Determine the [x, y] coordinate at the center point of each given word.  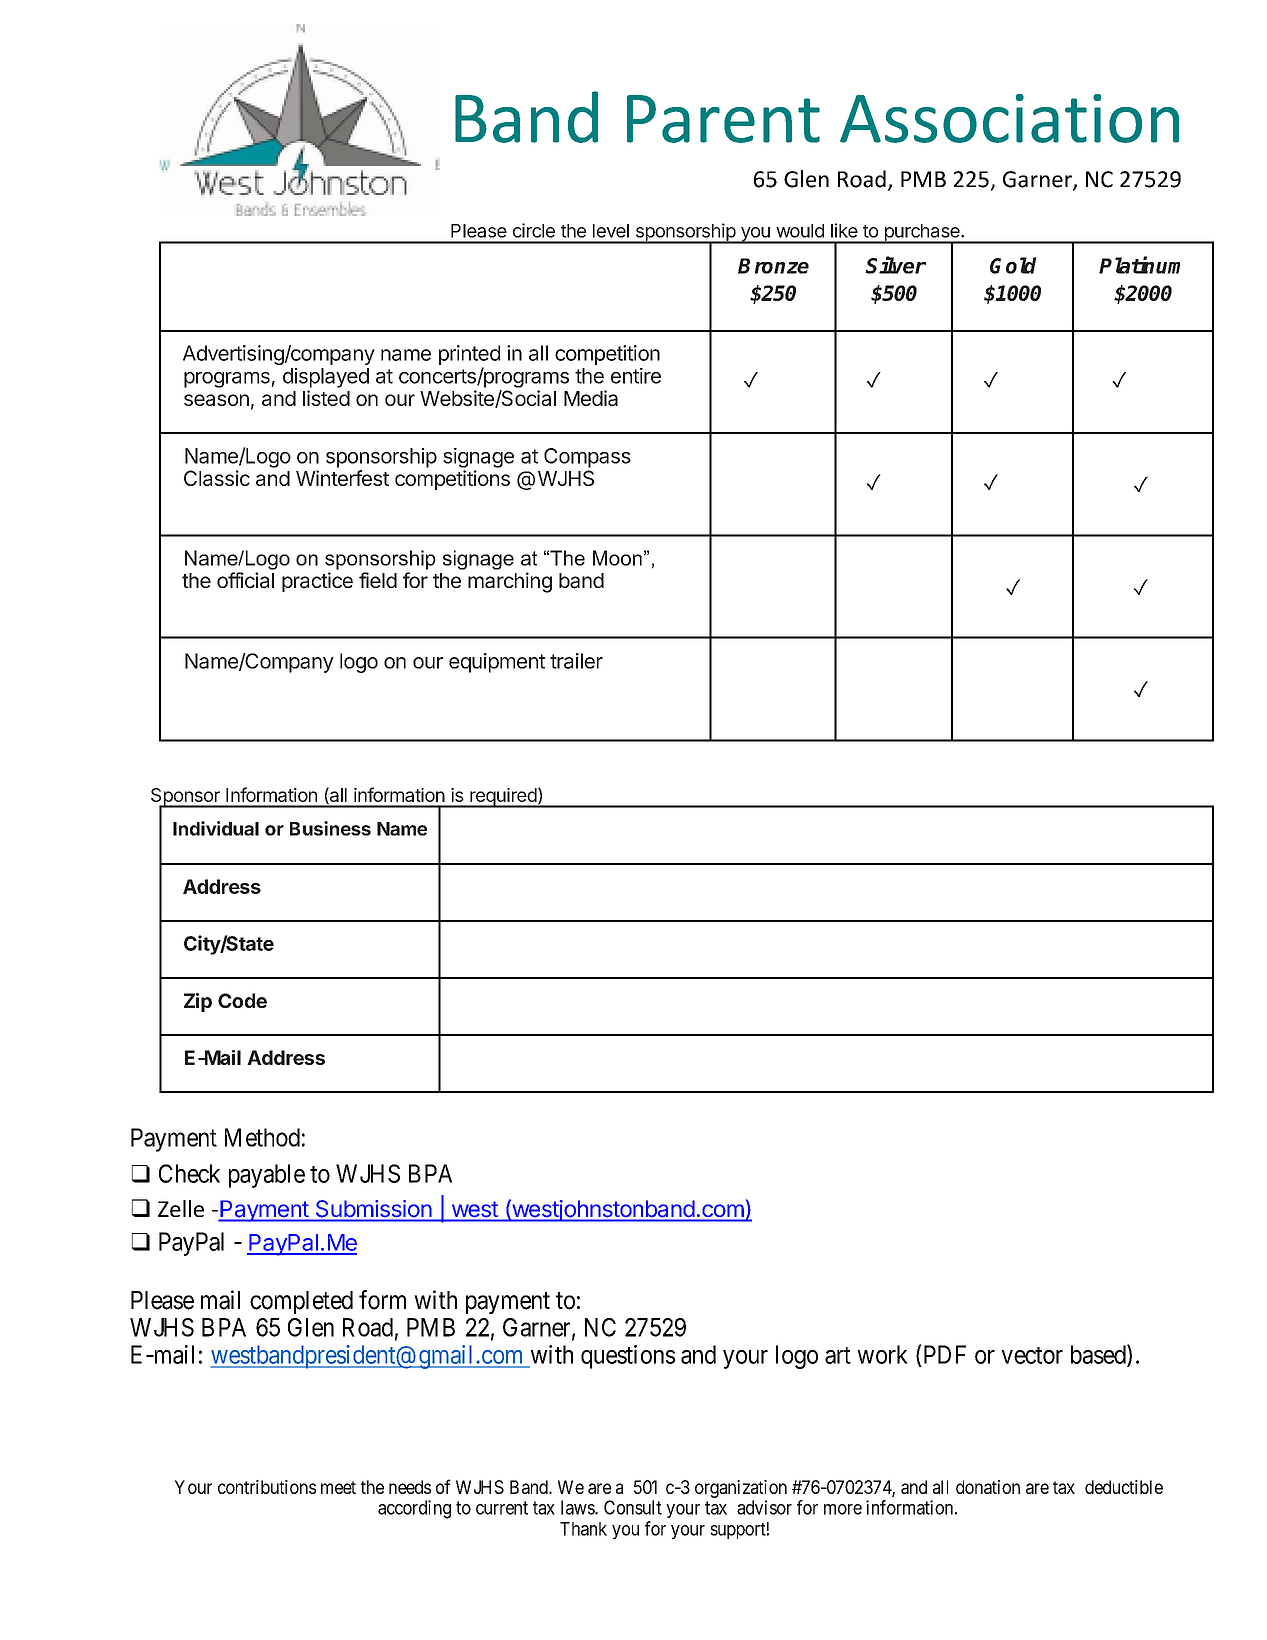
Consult [633, 1507]
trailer [576, 661]
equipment [497, 663]
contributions [267, 1487]
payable [267, 1176]
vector [1032, 1355]
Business [330, 828]
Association [1009, 118]
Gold [1013, 265]
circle [534, 230]
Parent [723, 119]
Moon [617, 558]
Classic [217, 478]
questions [628, 1357]
